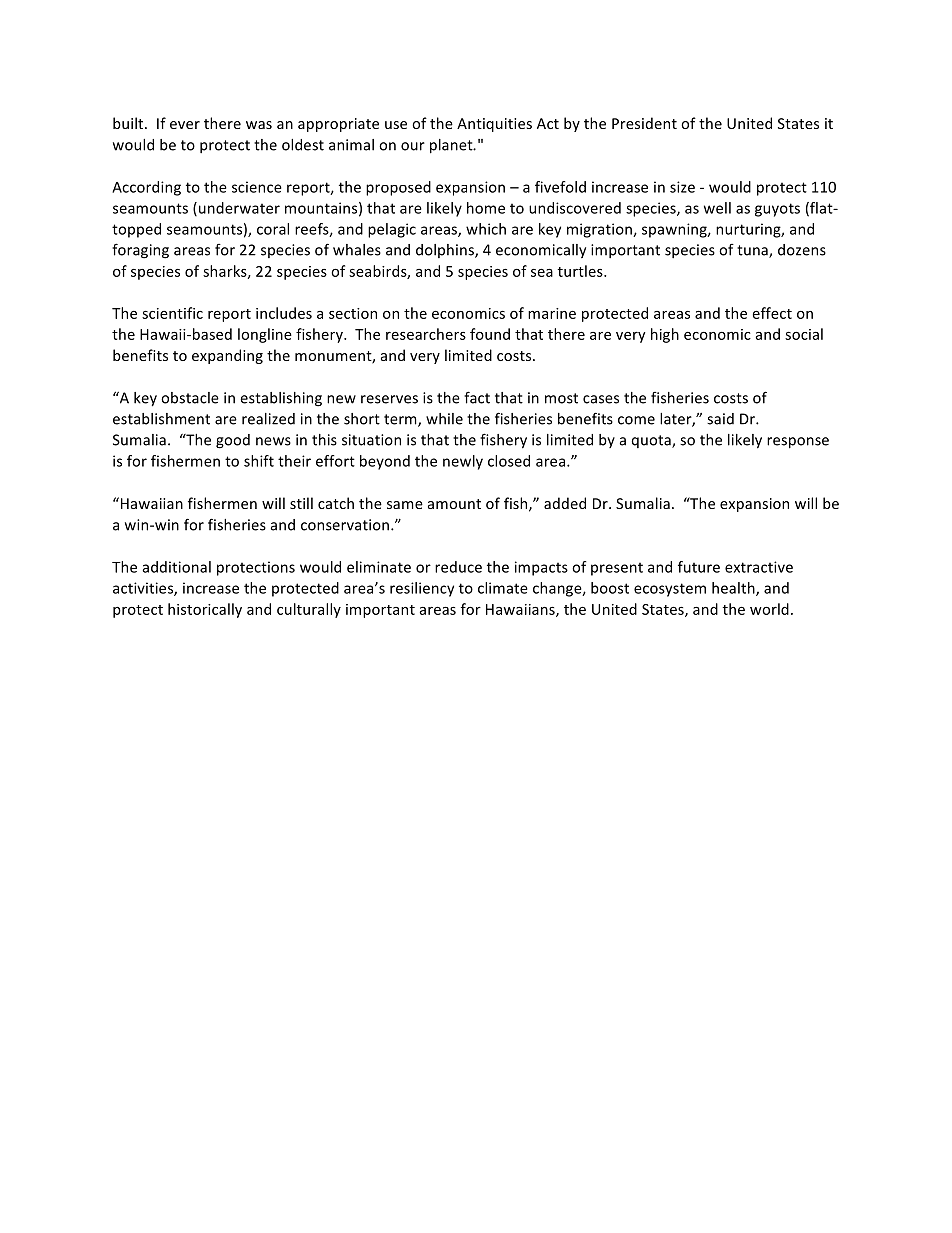  Describe the element at coordinates (405, 505) in the page. I see `same` at that location.
